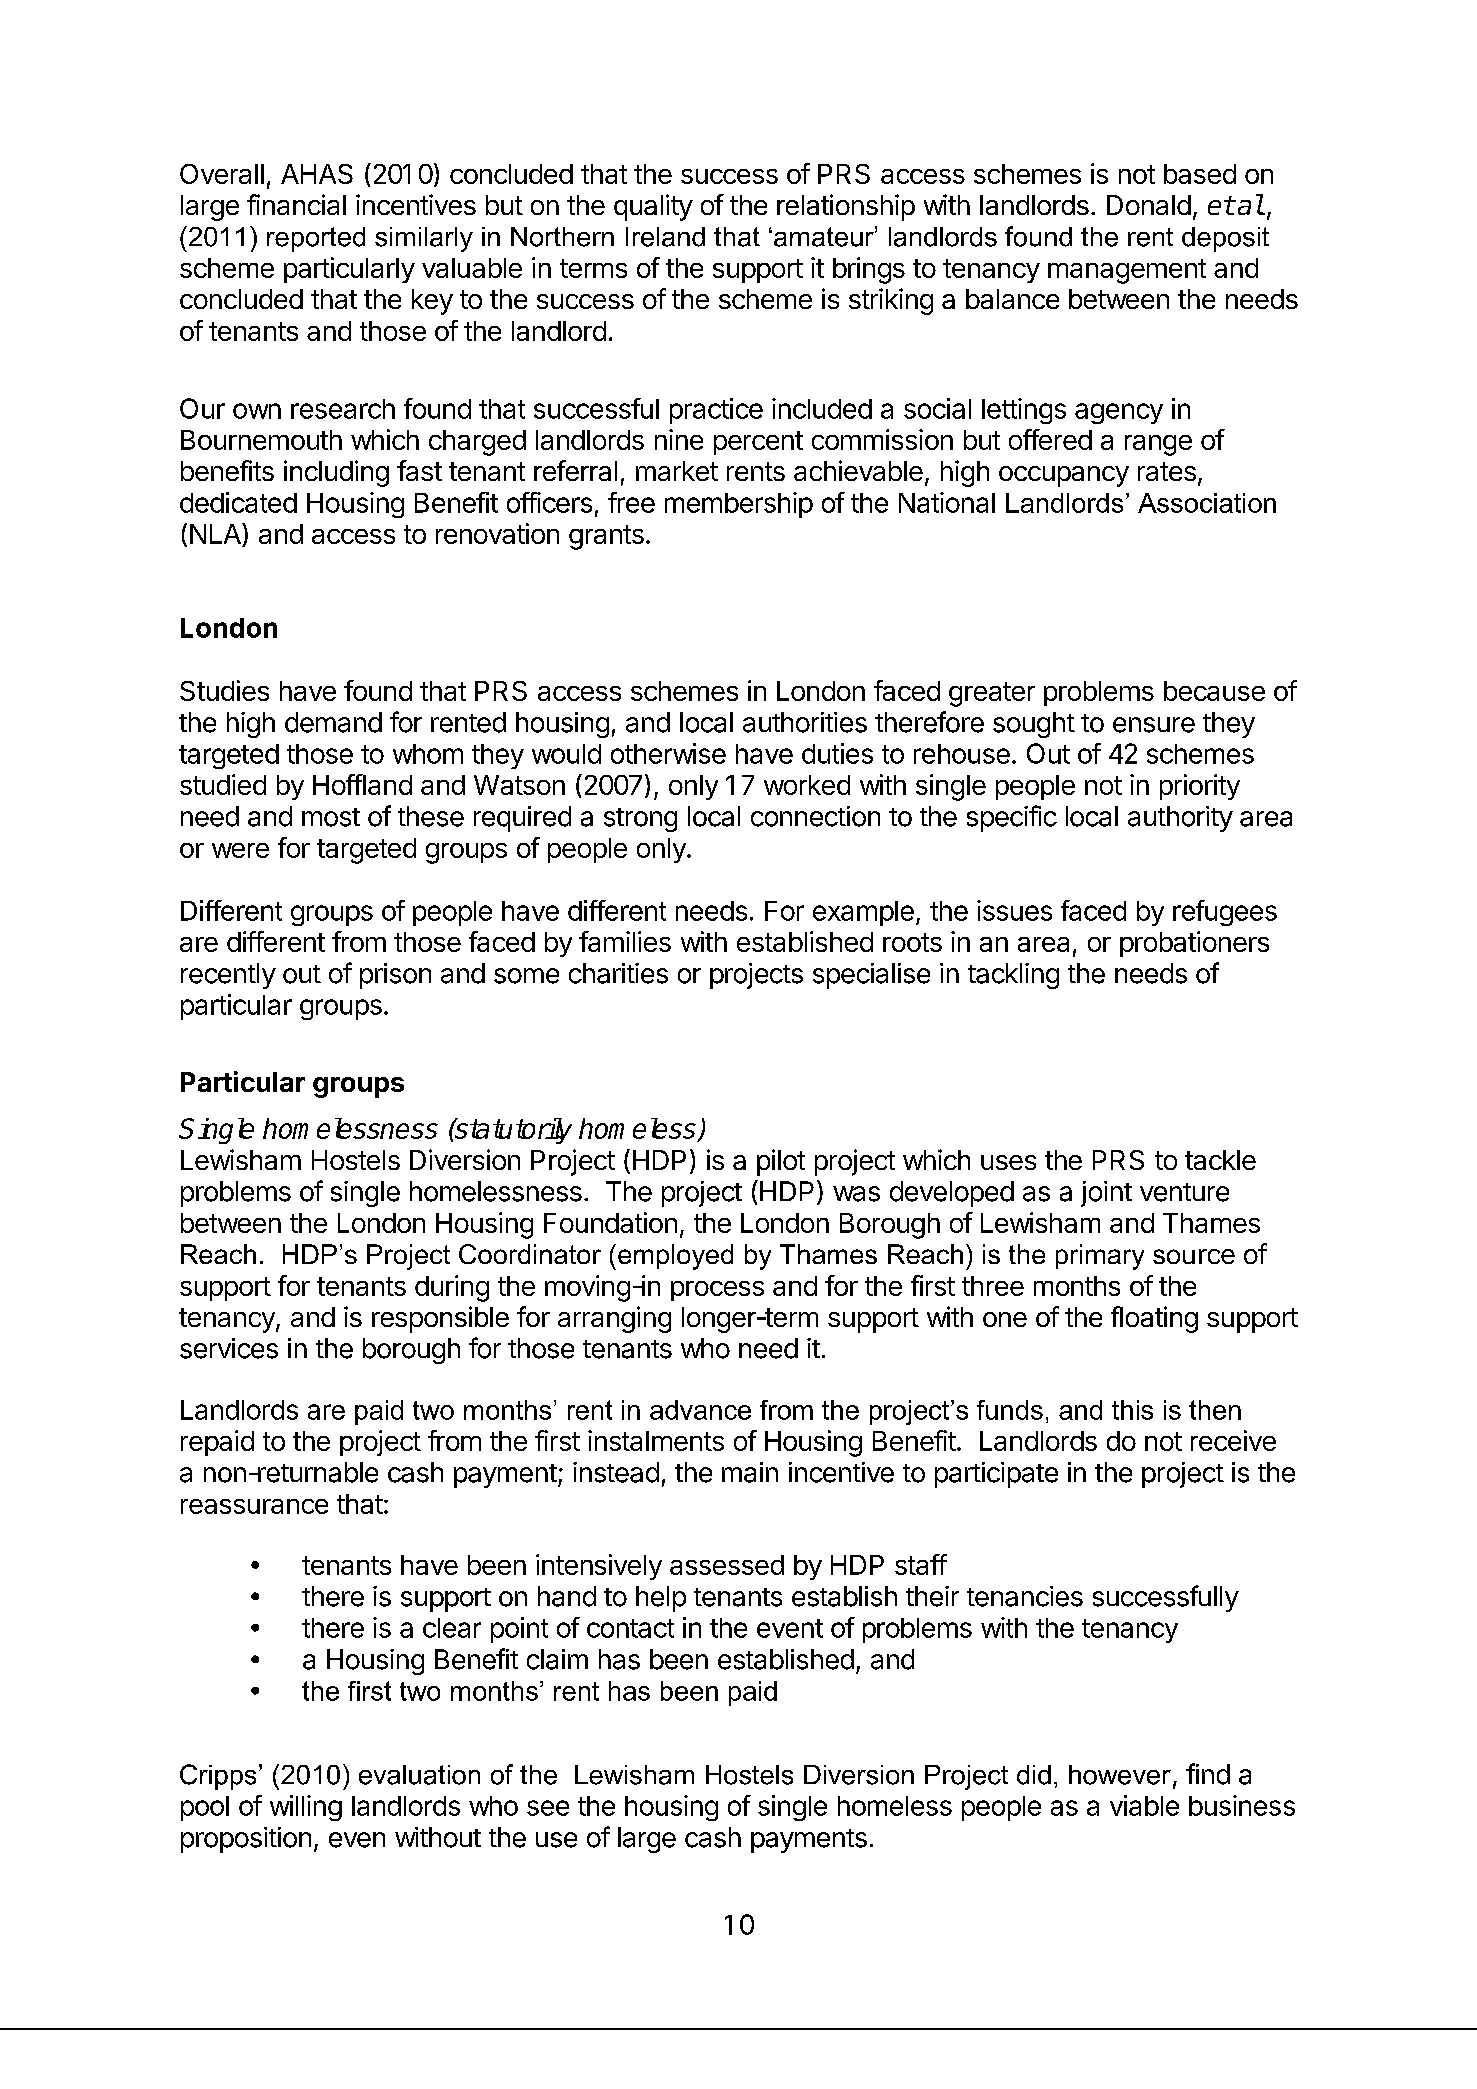 Image resolution: width=1477 pixels, height=2089 pixels. Describe the element at coordinates (700, 1410) in the screenshot. I see `advance` at that location.
